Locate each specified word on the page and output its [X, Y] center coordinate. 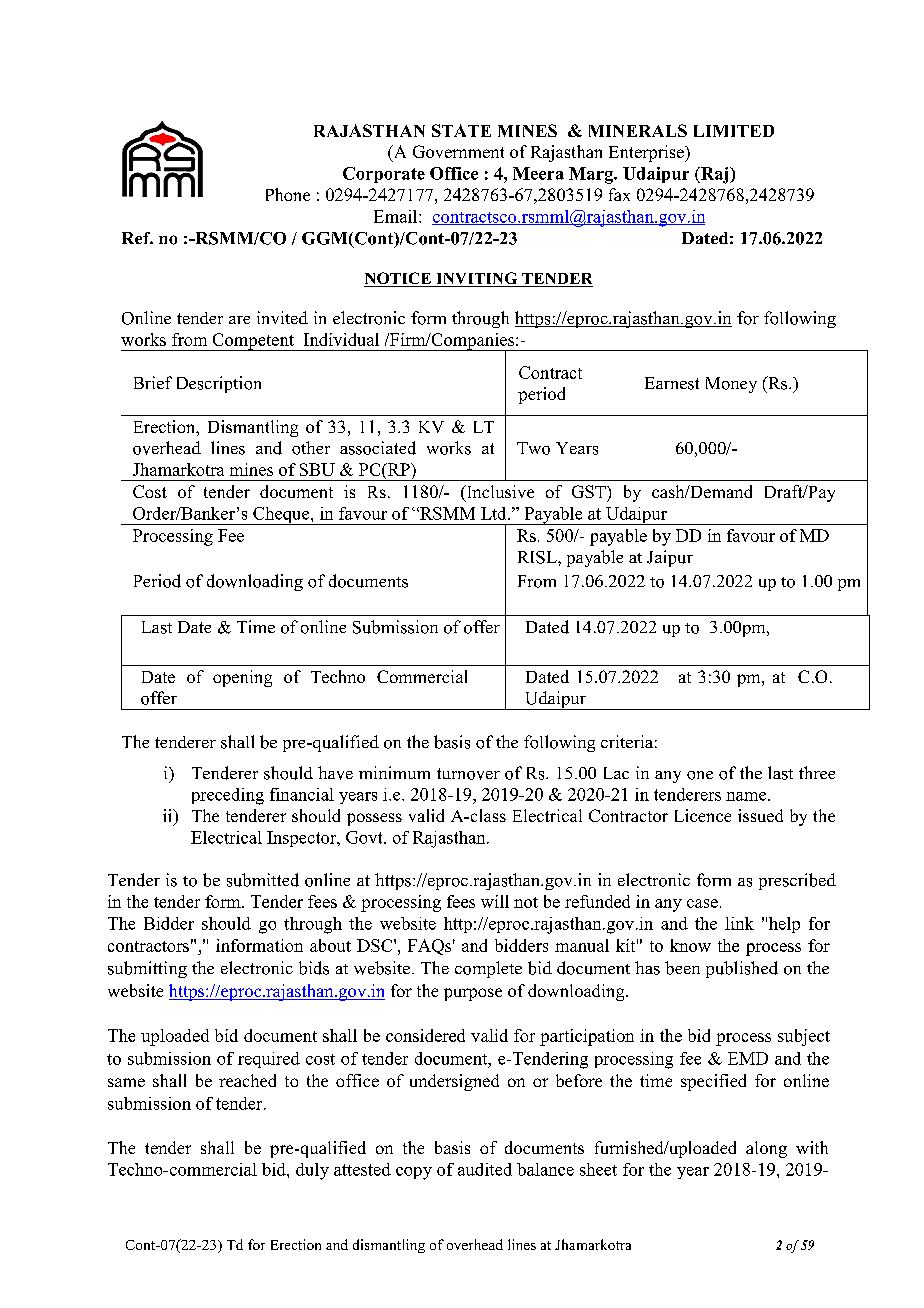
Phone [288, 194]
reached [247, 1080]
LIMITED [734, 131]
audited [485, 1169]
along [766, 1149]
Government [458, 151]
